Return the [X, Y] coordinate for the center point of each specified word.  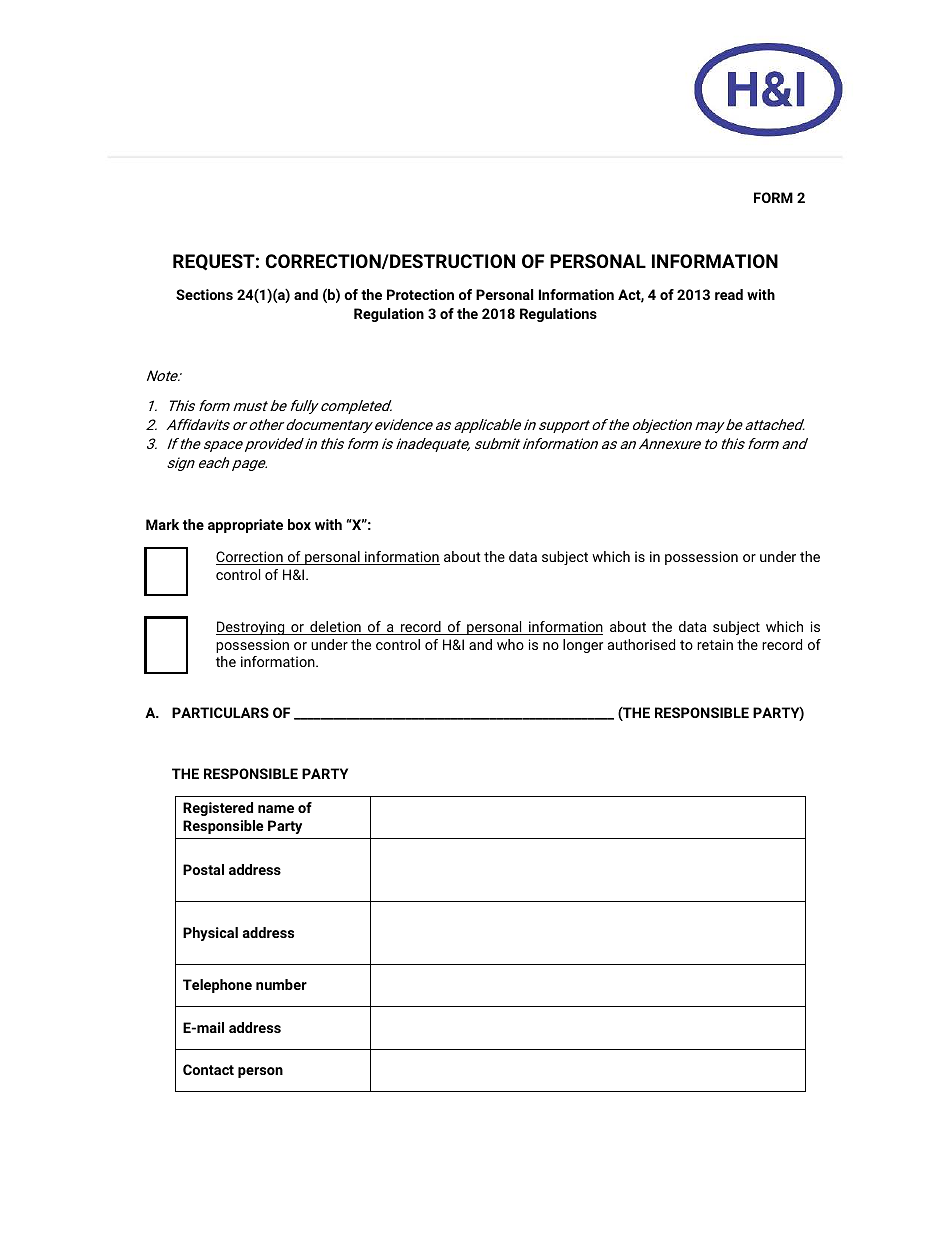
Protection [420, 294]
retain [715, 644]
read [729, 294]
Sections [204, 294]
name [276, 809]
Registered [218, 809]
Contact [208, 1069]
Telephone [217, 986]
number [281, 984]
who [510, 644]
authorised [641, 644]
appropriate [245, 526]
